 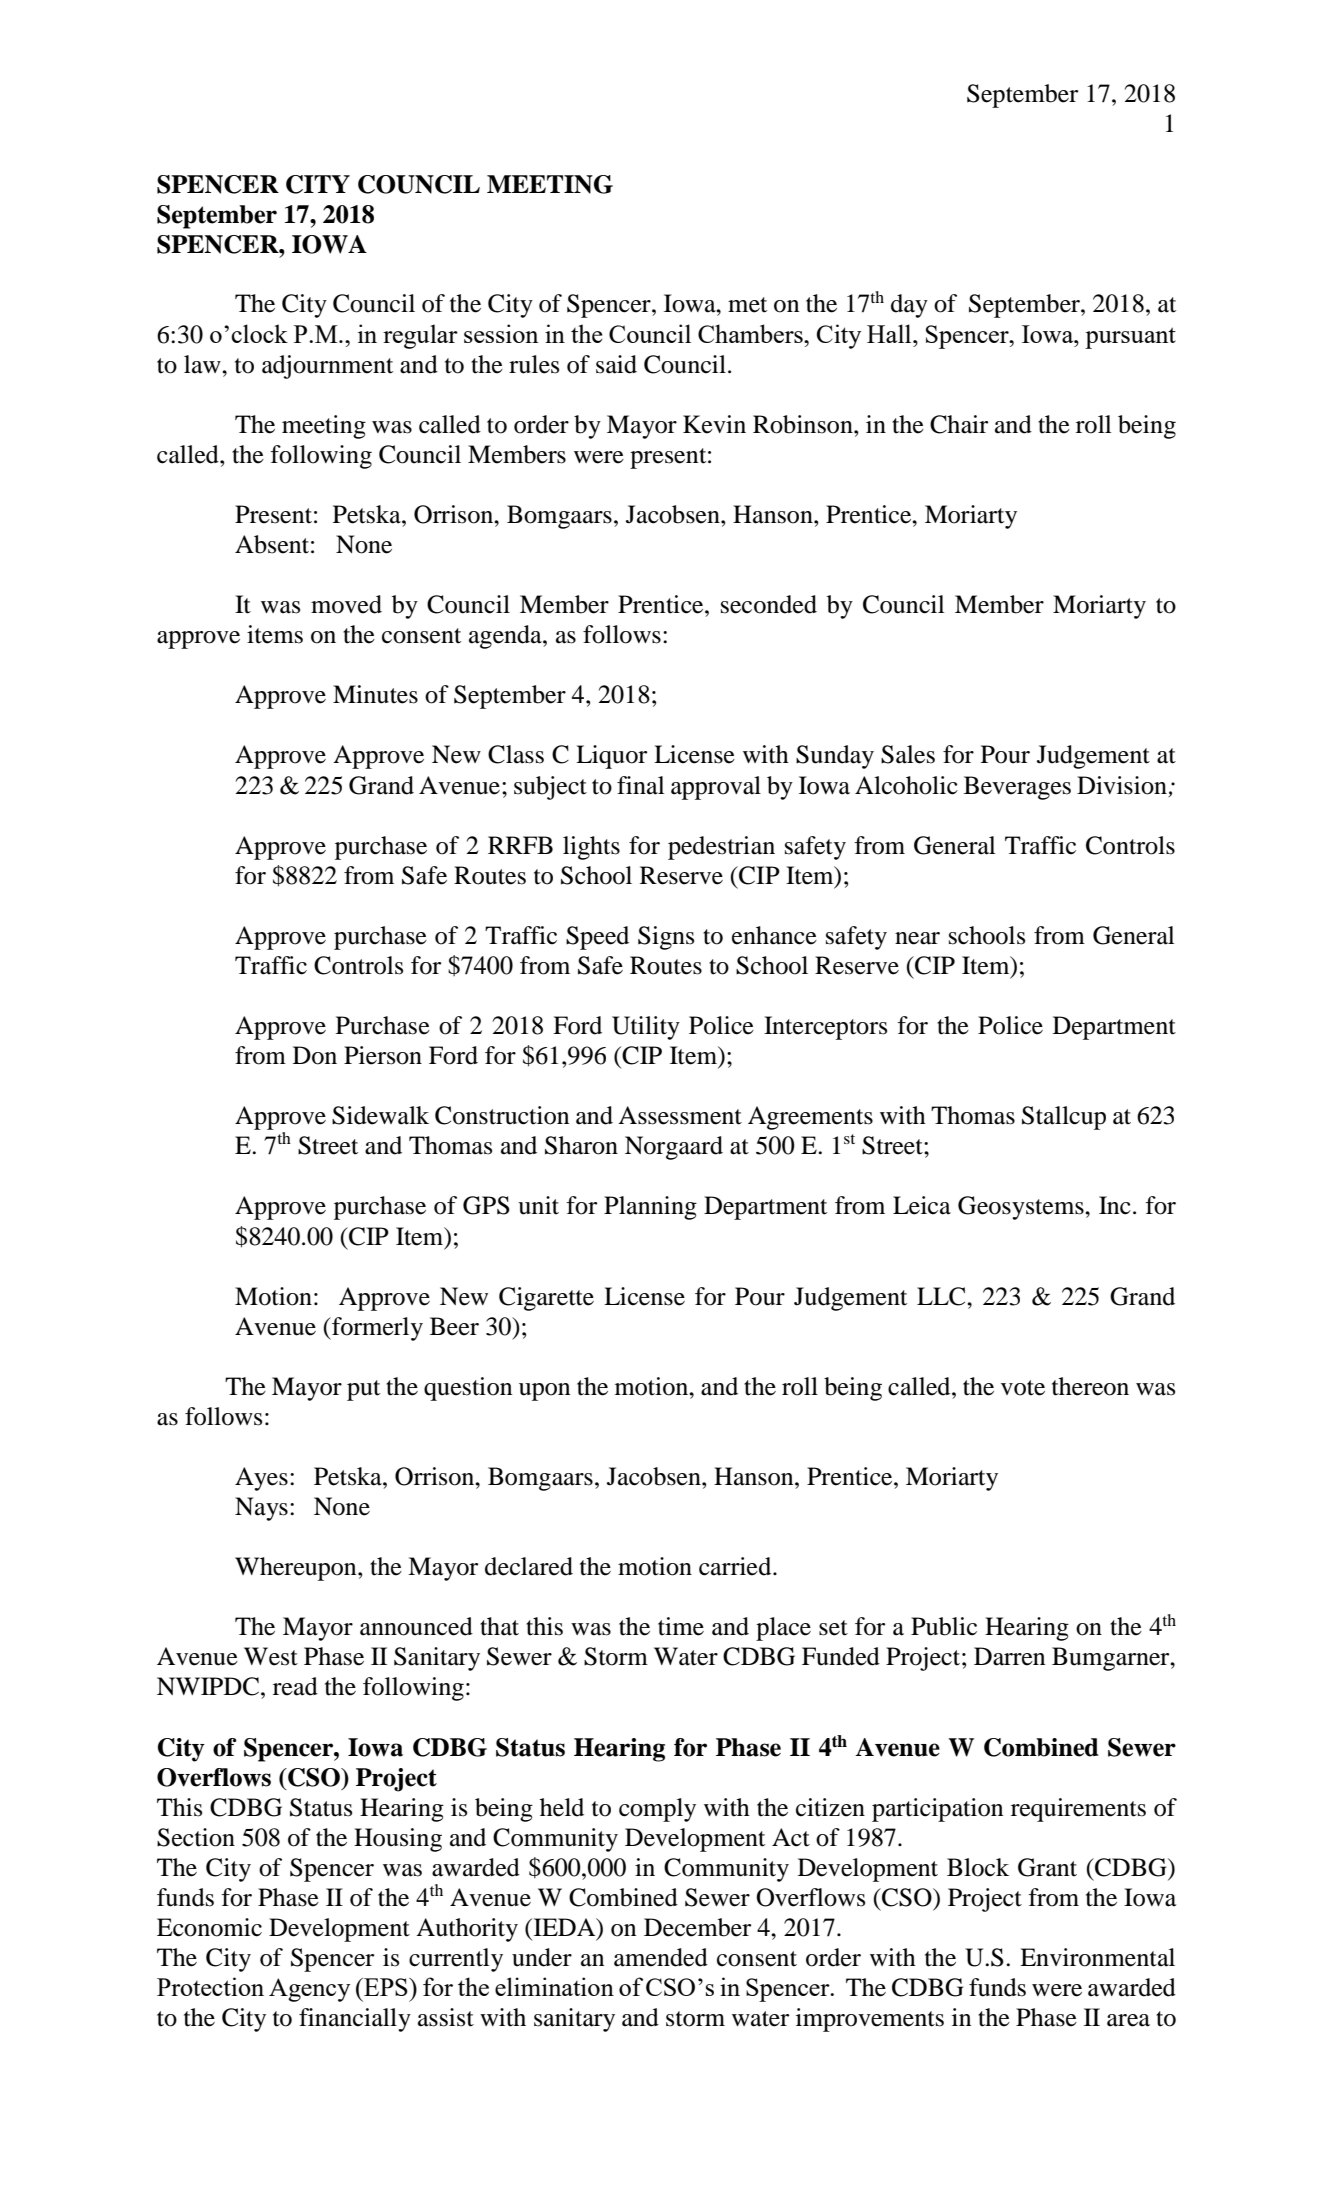 I want to click on Darren, so click(x=1009, y=1656).
